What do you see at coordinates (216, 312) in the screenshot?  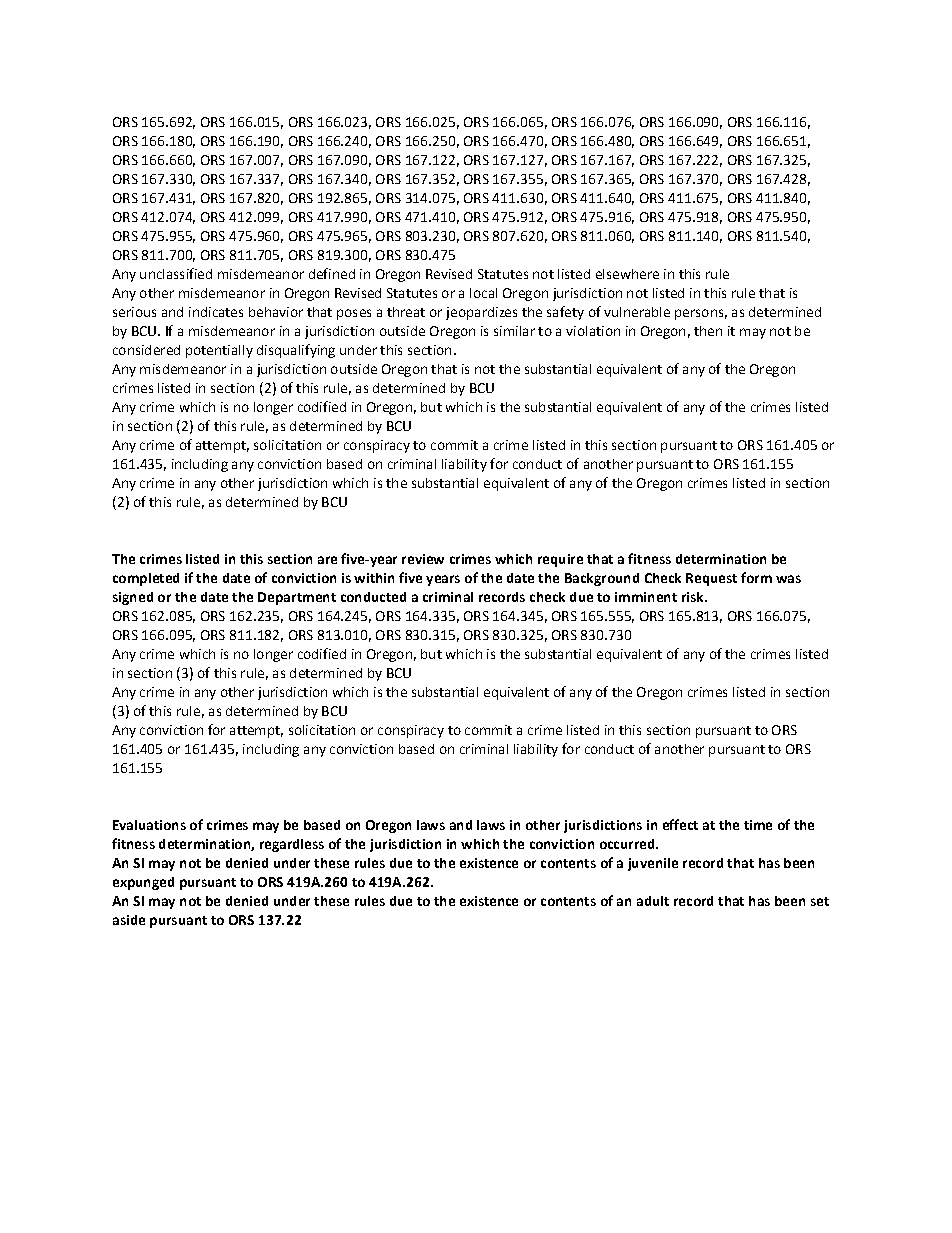 I see `indicates` at bounding box center [216, 312].
